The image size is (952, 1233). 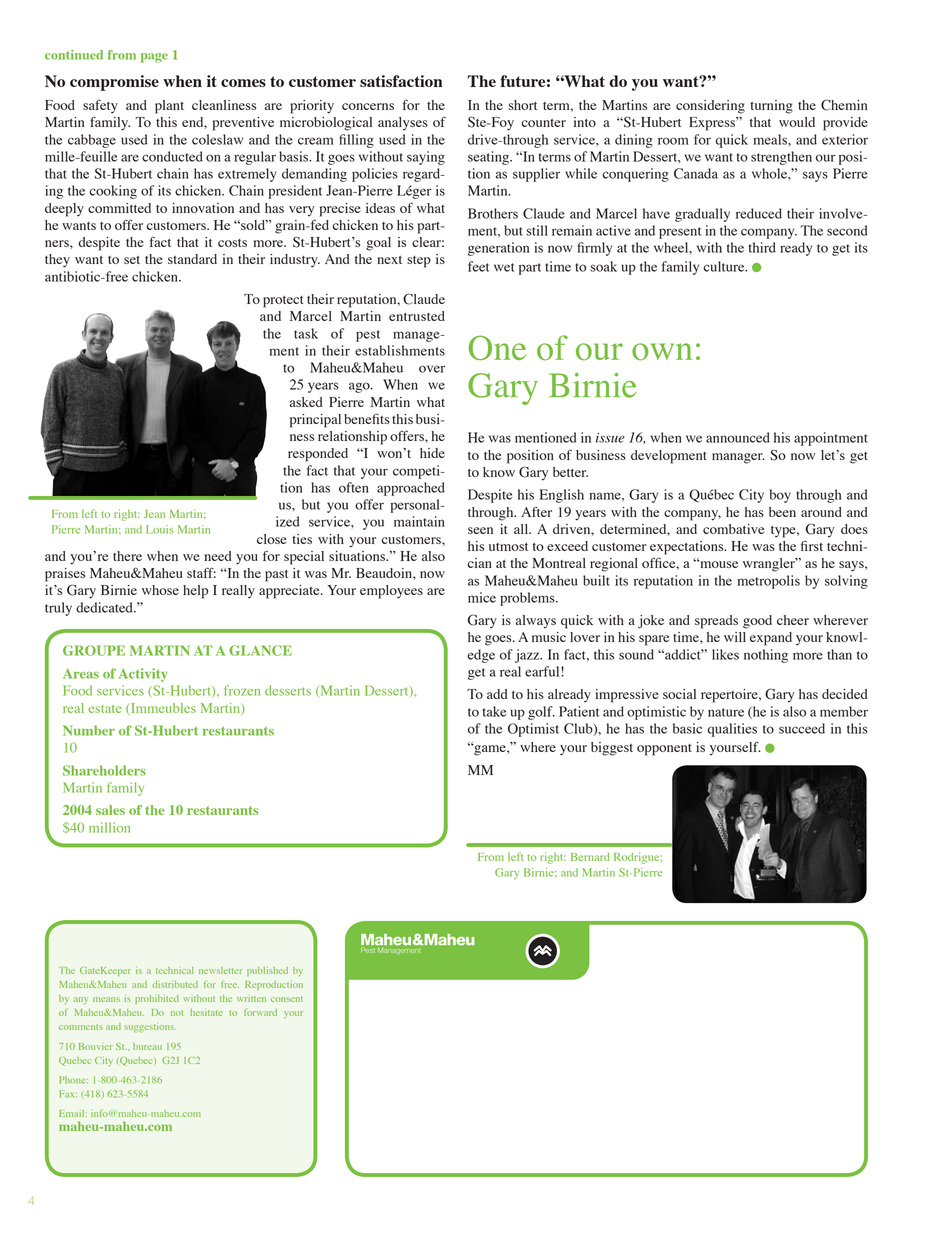 I want to click on Bernard, so click(x=590, y=857).
